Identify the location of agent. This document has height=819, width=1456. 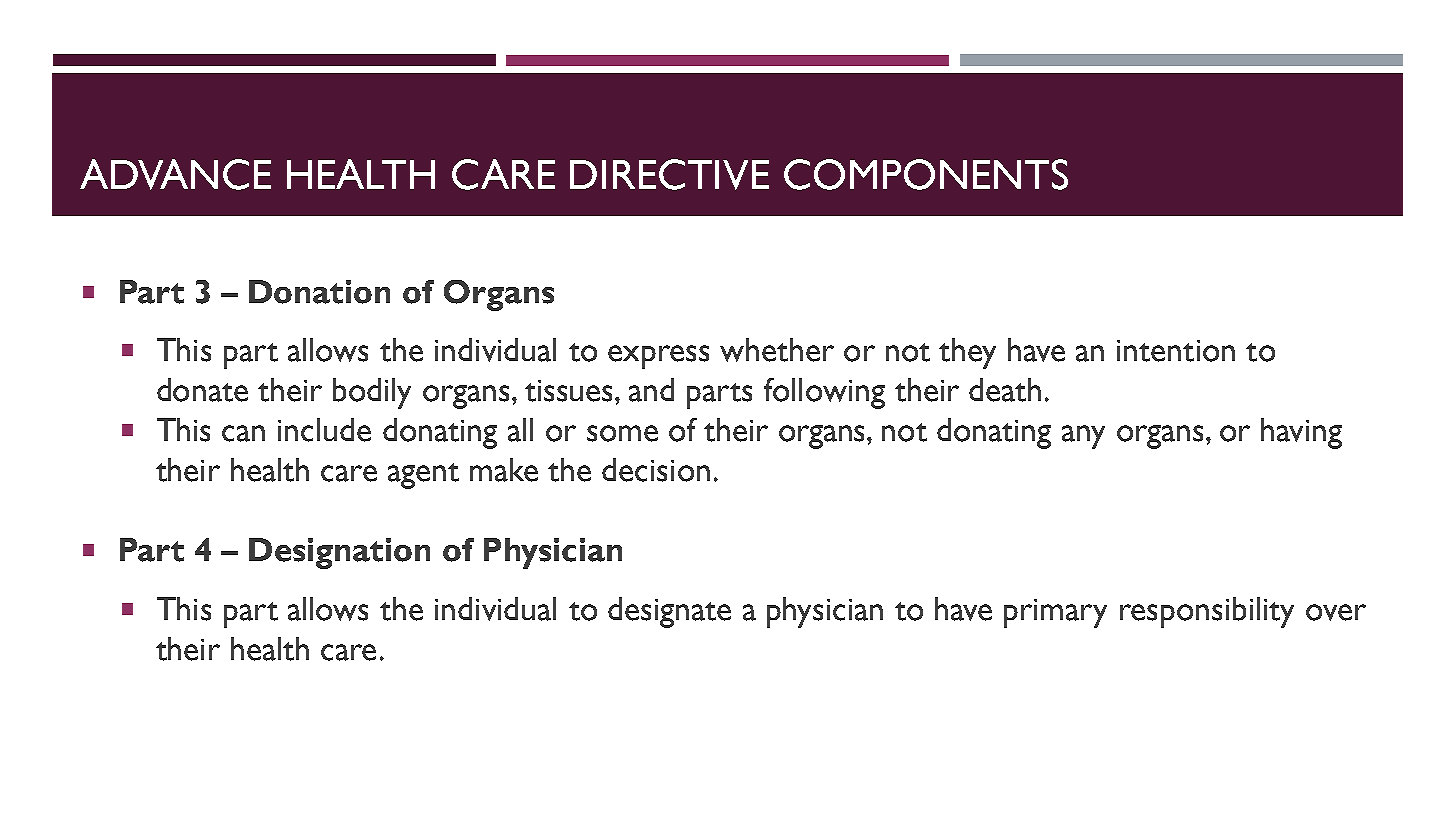
(423, 476).
